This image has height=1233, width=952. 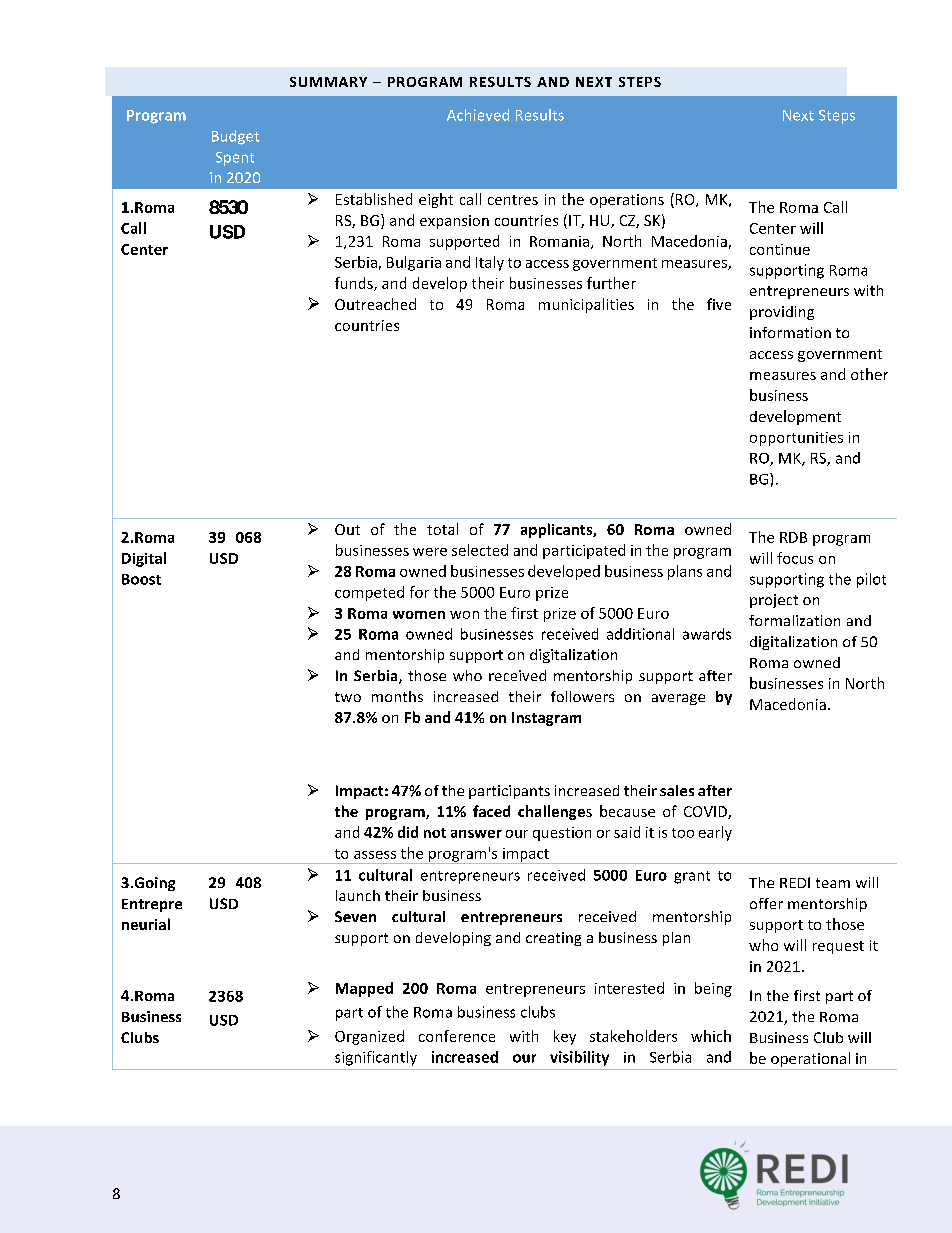 I want to click on Boost, so click(x=141, y=579).
